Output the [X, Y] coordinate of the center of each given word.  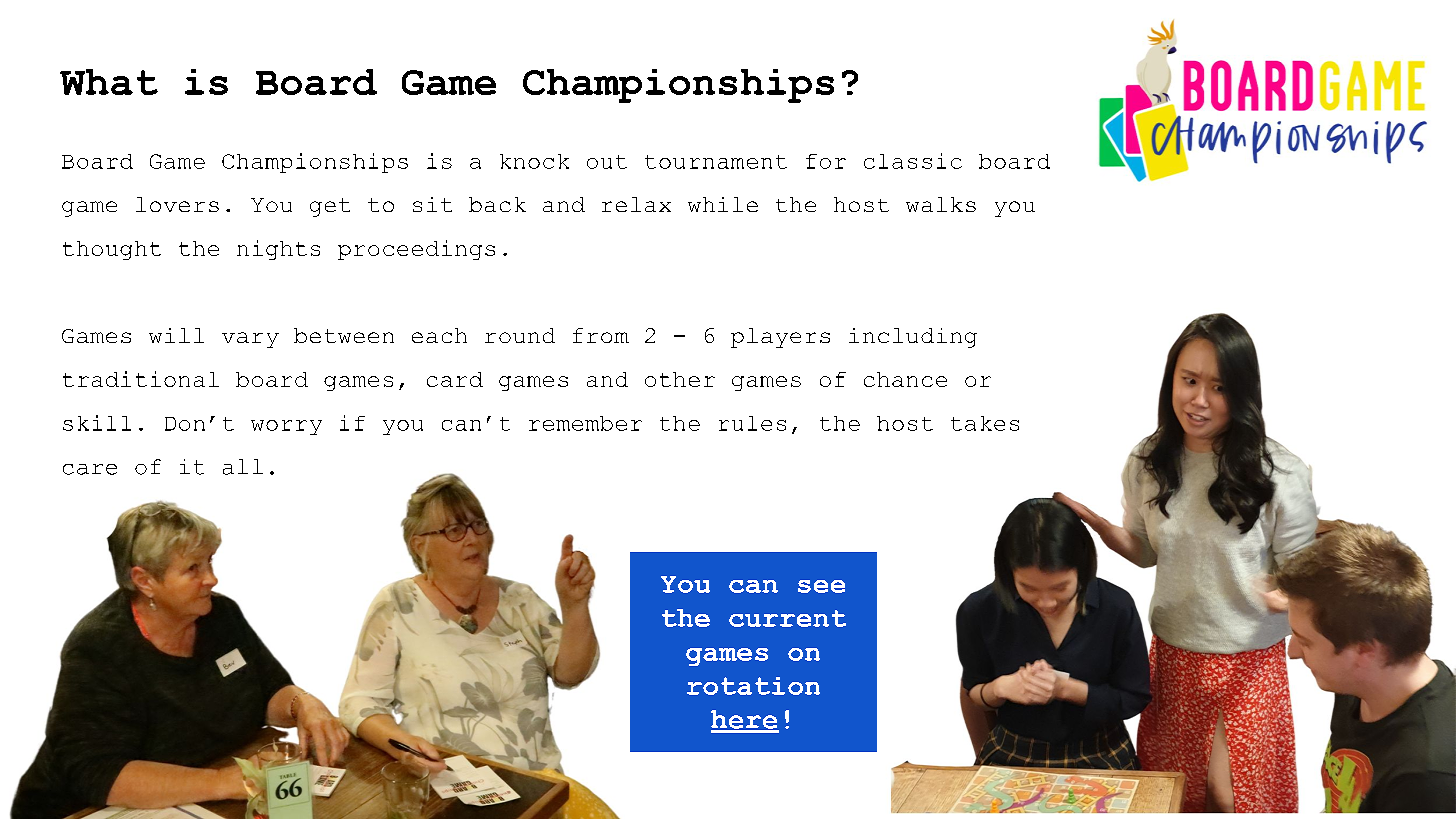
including [913, 338]
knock [534, 161]
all [243, 467]
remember [585, 423]
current [787, 618]
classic [913, 161]
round [520, 335]
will [176, 335]
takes [985, 423]
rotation [753, 686]
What [109, 82]
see [821, 586]
